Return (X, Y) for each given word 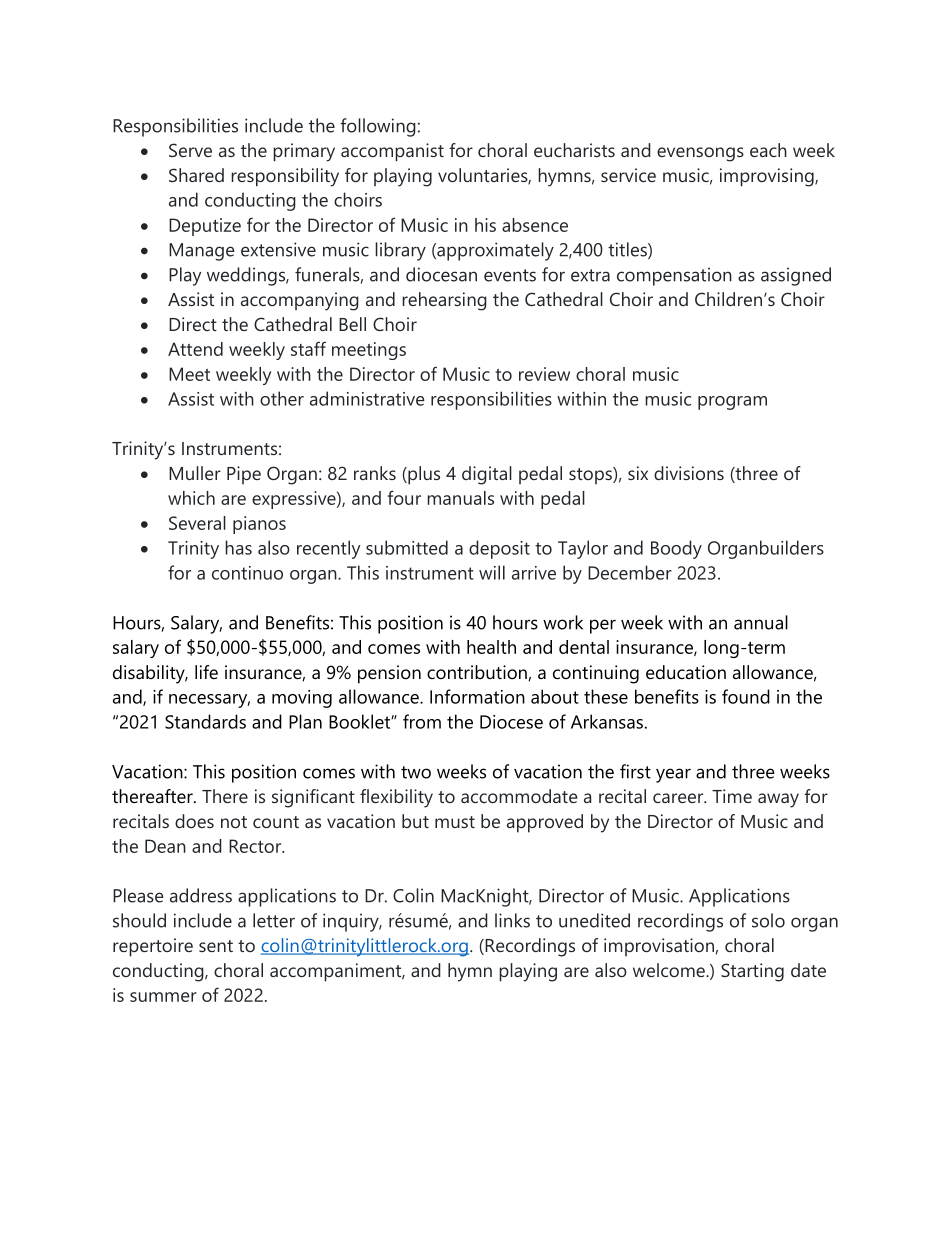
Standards (205, 721)
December (630, 572)
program (732, 403)
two (416, 772)
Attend (195, 349)
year (673, 775)
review (544, 374)
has (238, 547)
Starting (752, 972)
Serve (190, 150)
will (492, 572)
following (378, 127)
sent (216, 946)
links (512, 920)
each (768, 150)
